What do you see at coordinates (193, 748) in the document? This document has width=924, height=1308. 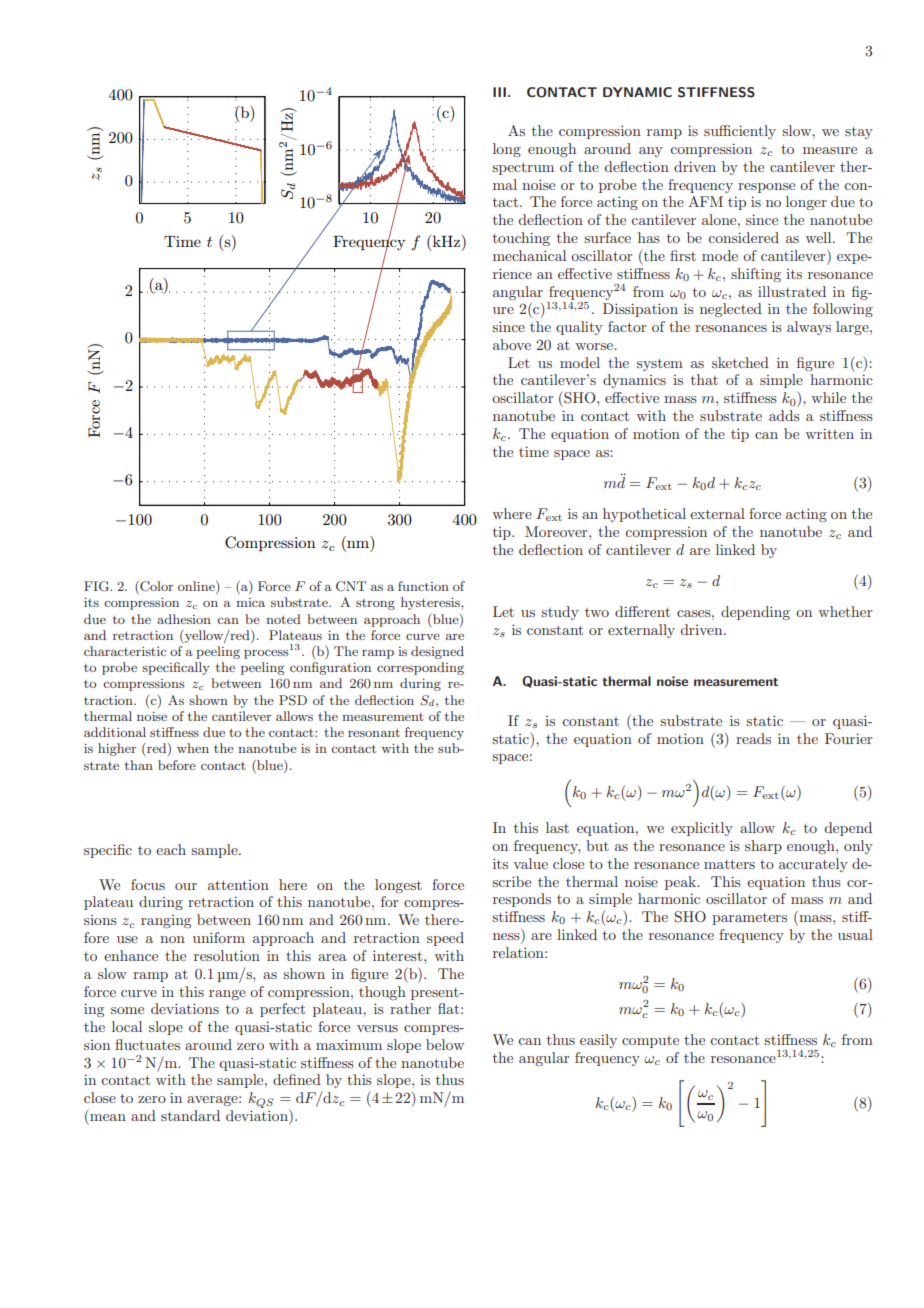 I see `when` at bounding box center [193, 748].
